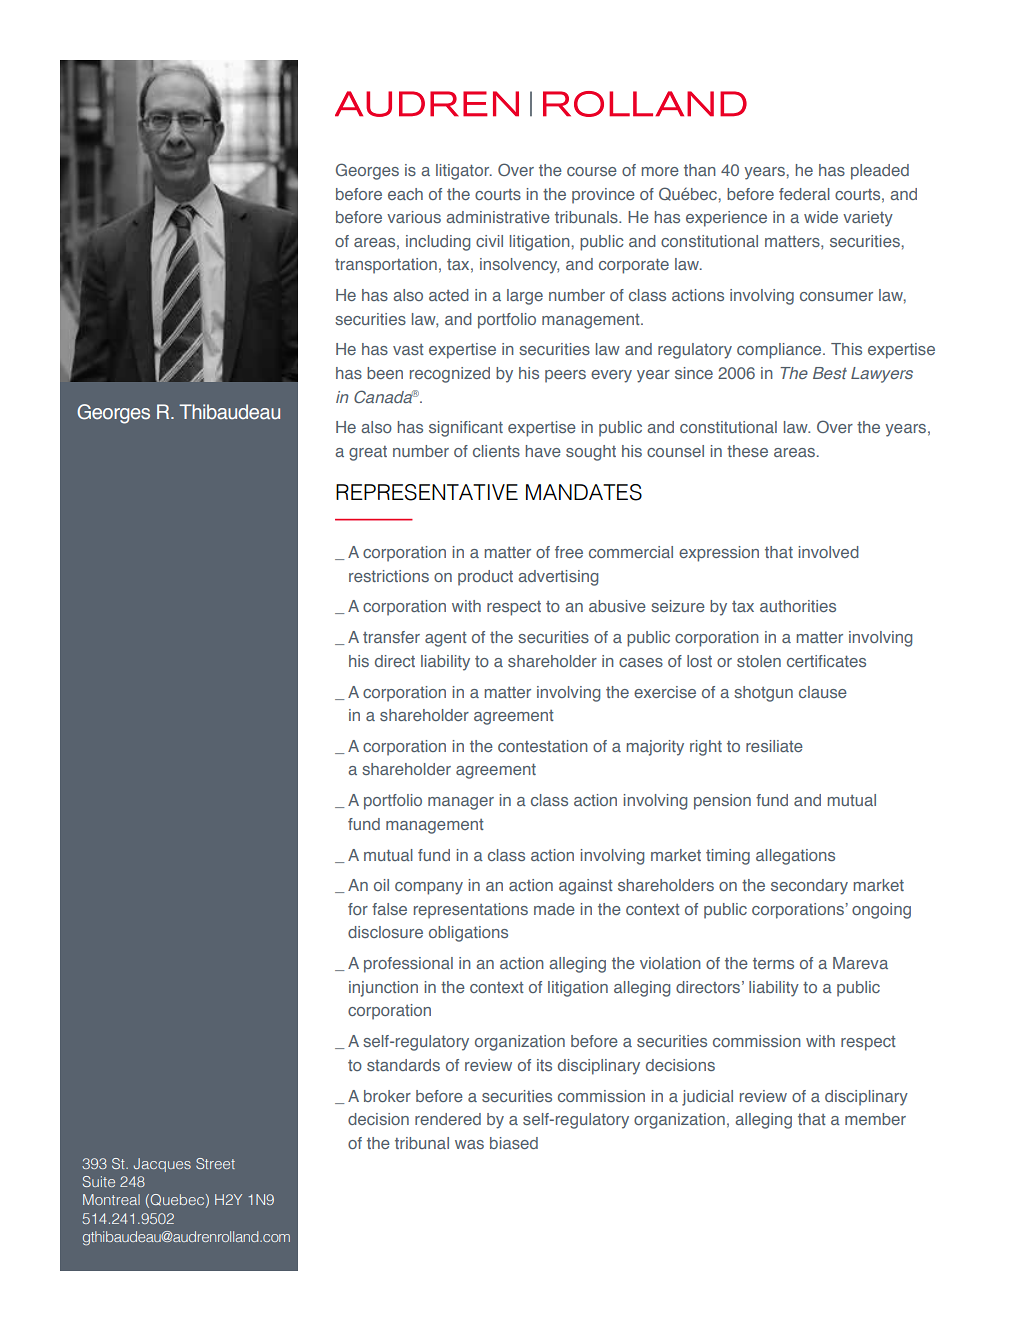 The height and width of the image is (1332, 1029). Describe the element at coordinates (496, 451) in the image. I see `clients` at that location.
